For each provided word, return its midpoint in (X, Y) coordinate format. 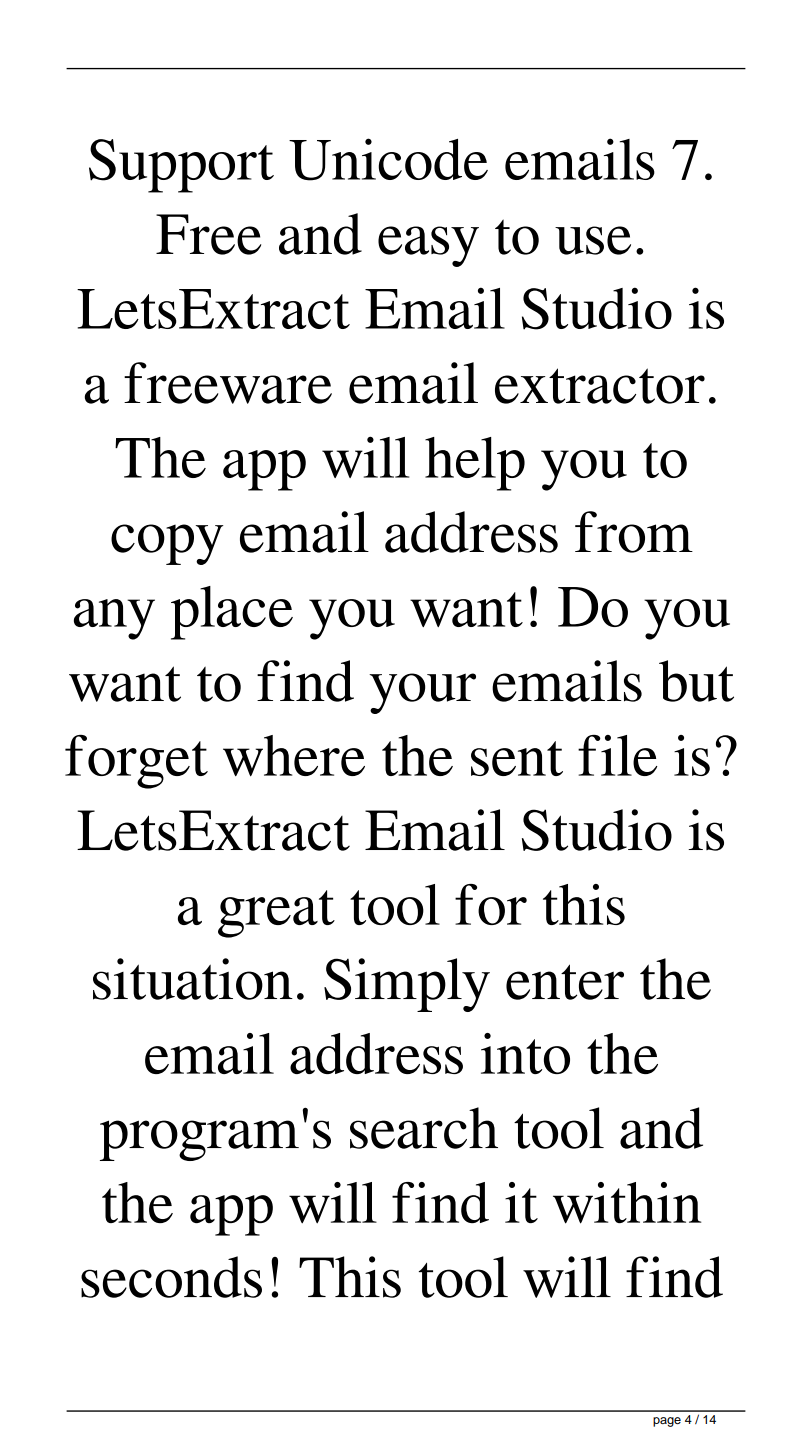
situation (193, 979)
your (422, 693)
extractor (600, 386)
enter (565, 982)
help (475, 464)
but (696, 681)
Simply (407, 985)
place (232, 613)
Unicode (388, 159)
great (276, 914)
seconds (171, 1277)
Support (181, 166)
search (424, 1128)
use (593, 240)
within (627, 1203)
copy (167, 544)
